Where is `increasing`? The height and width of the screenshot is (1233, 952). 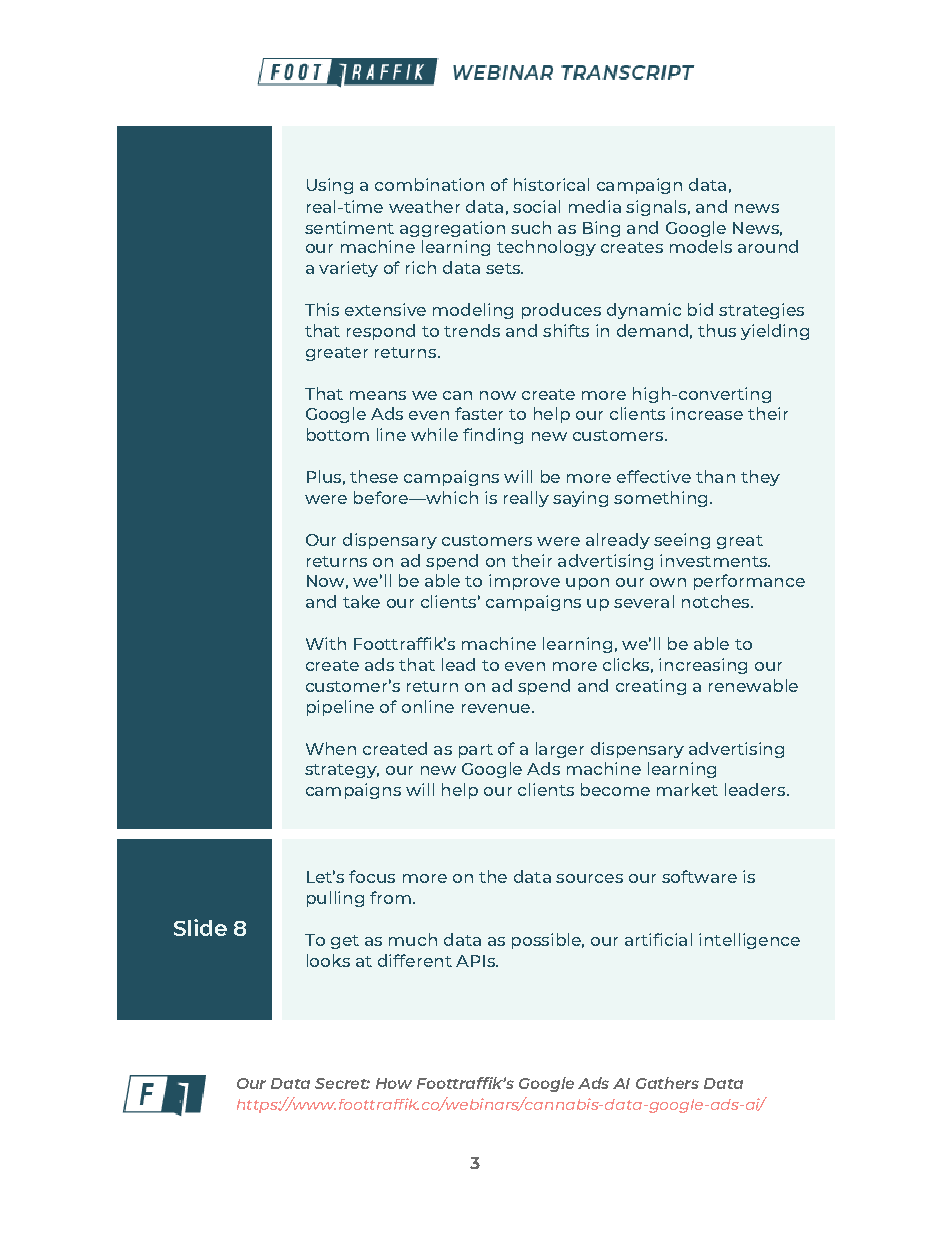 increasing is located at coordinates (703, 666).
